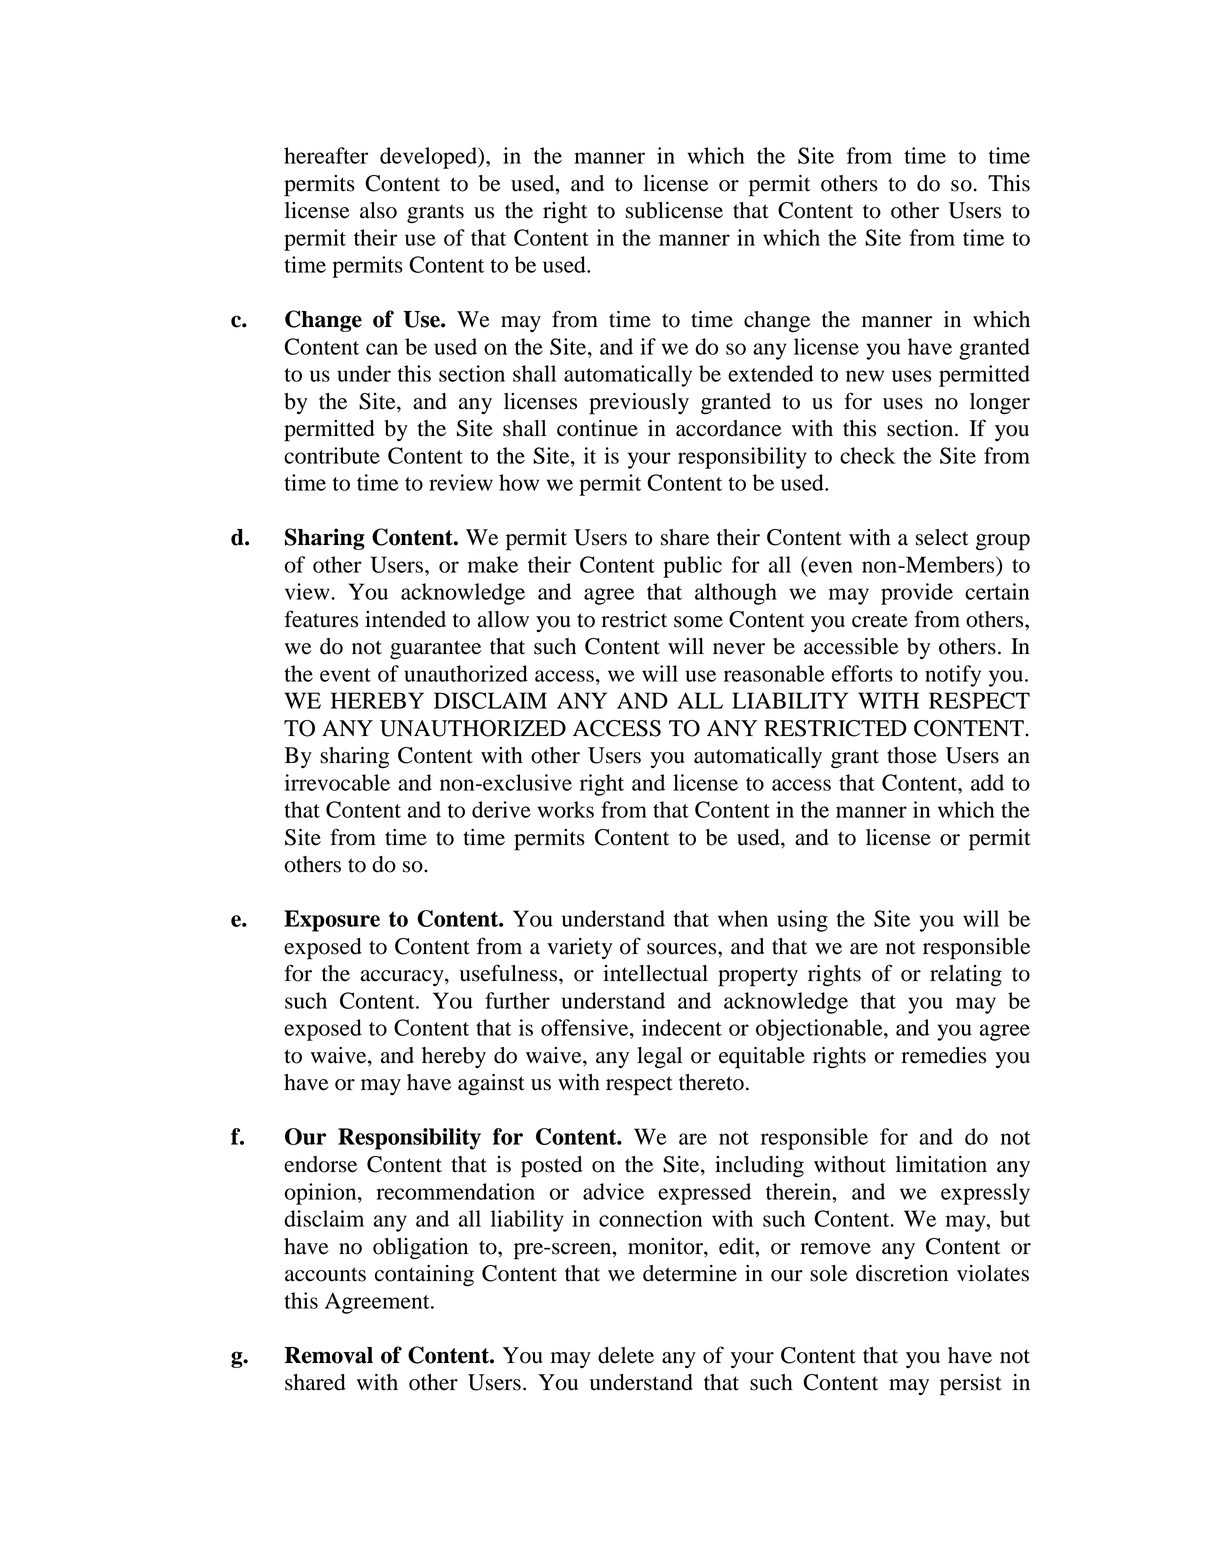 Image resolution: width=1208 pixels, height=1564 pixels. What do you see at coordinates (328, 1355) in the page?
I see `Removal` at bounding box center [328, 1355].
